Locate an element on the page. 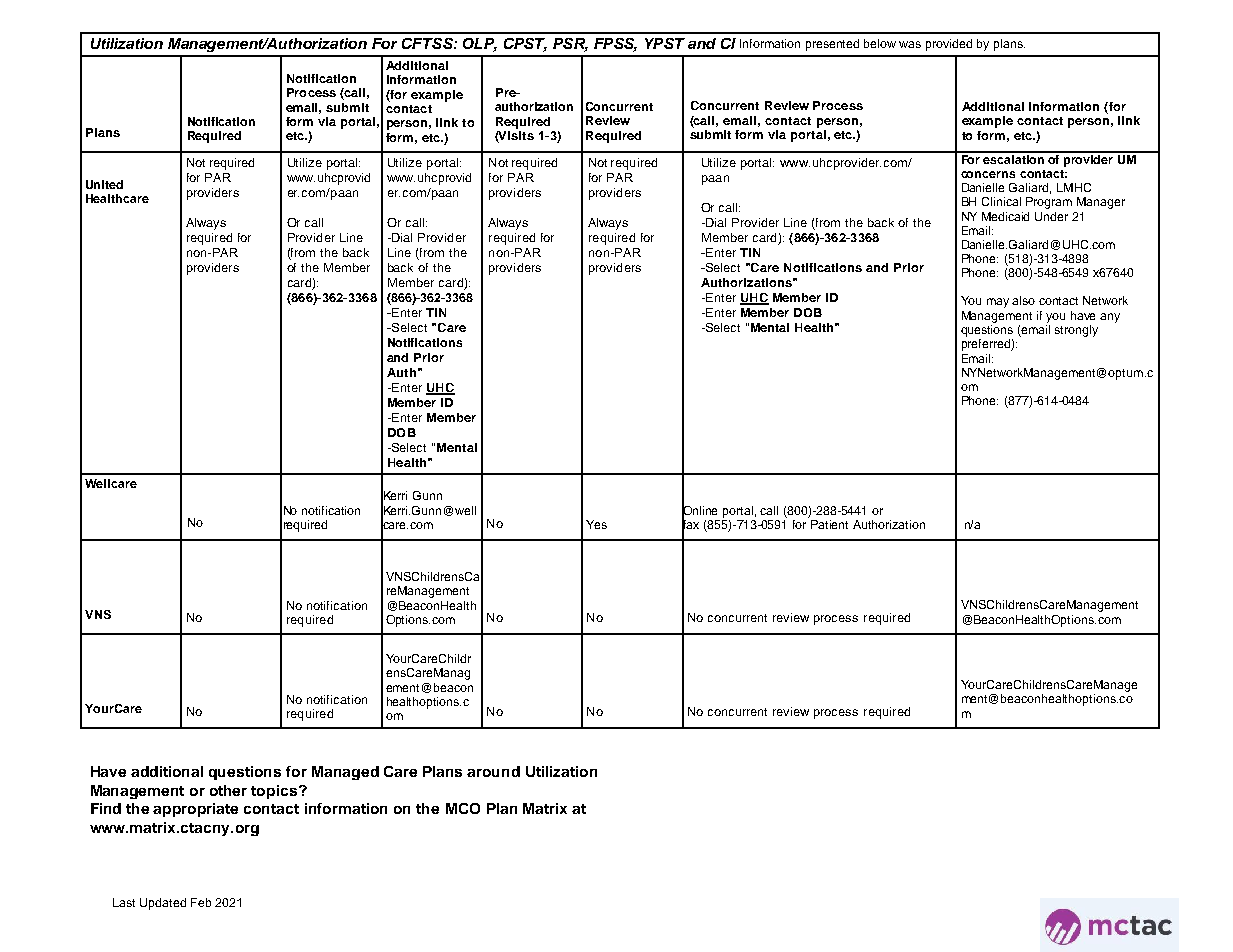  Feb is located at coordinates (201, 902).
